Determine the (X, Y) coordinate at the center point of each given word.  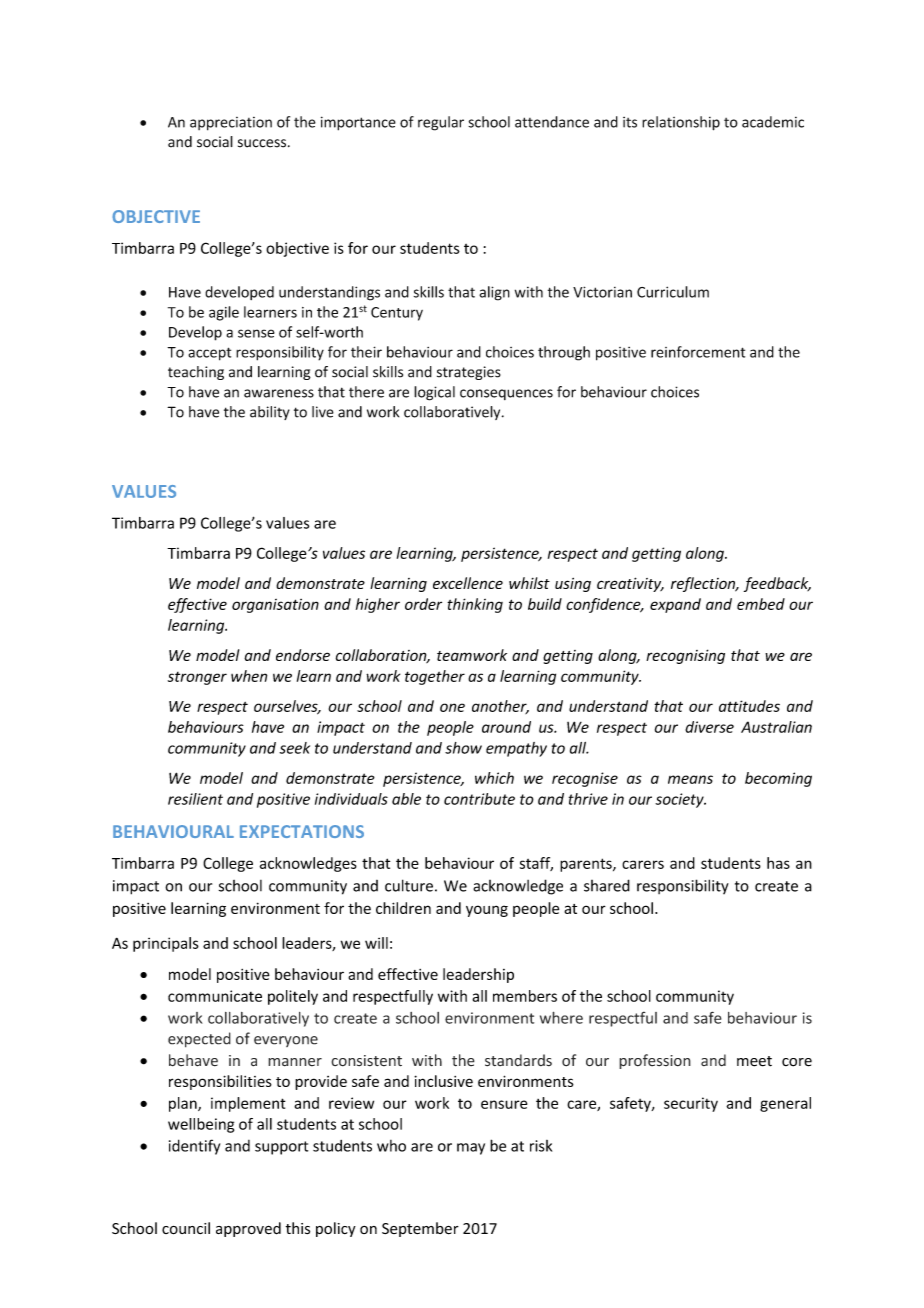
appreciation (231, 124)
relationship (681, 123)
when (249, 676)
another (500, 707)
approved (248, 1229)
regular (441, 123)
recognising (685, 656)
